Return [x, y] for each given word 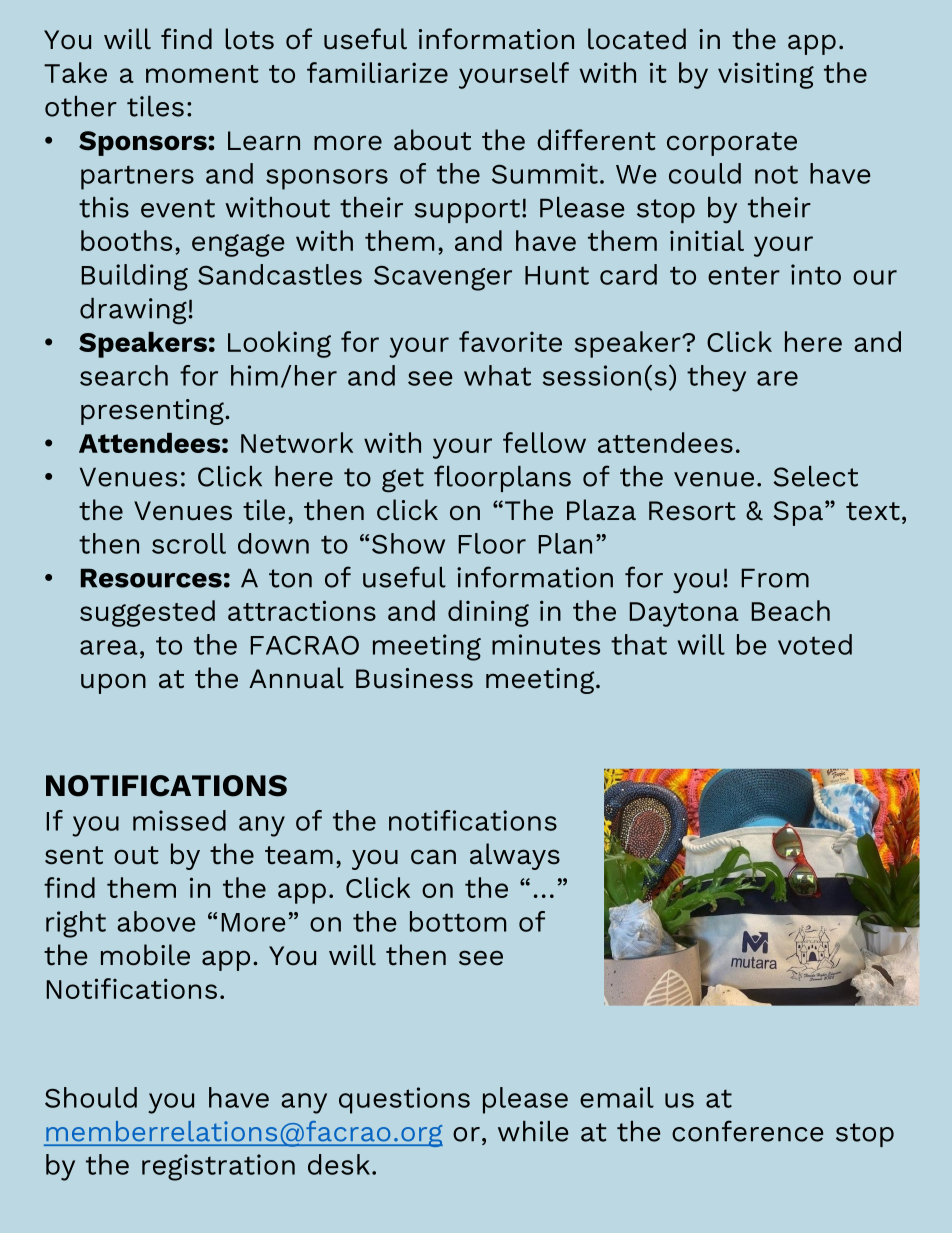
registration [218, 1167]
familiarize [377, 72]
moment [202, 74]
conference [748, 1131]
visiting [766, 75]
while [533, 1131]
